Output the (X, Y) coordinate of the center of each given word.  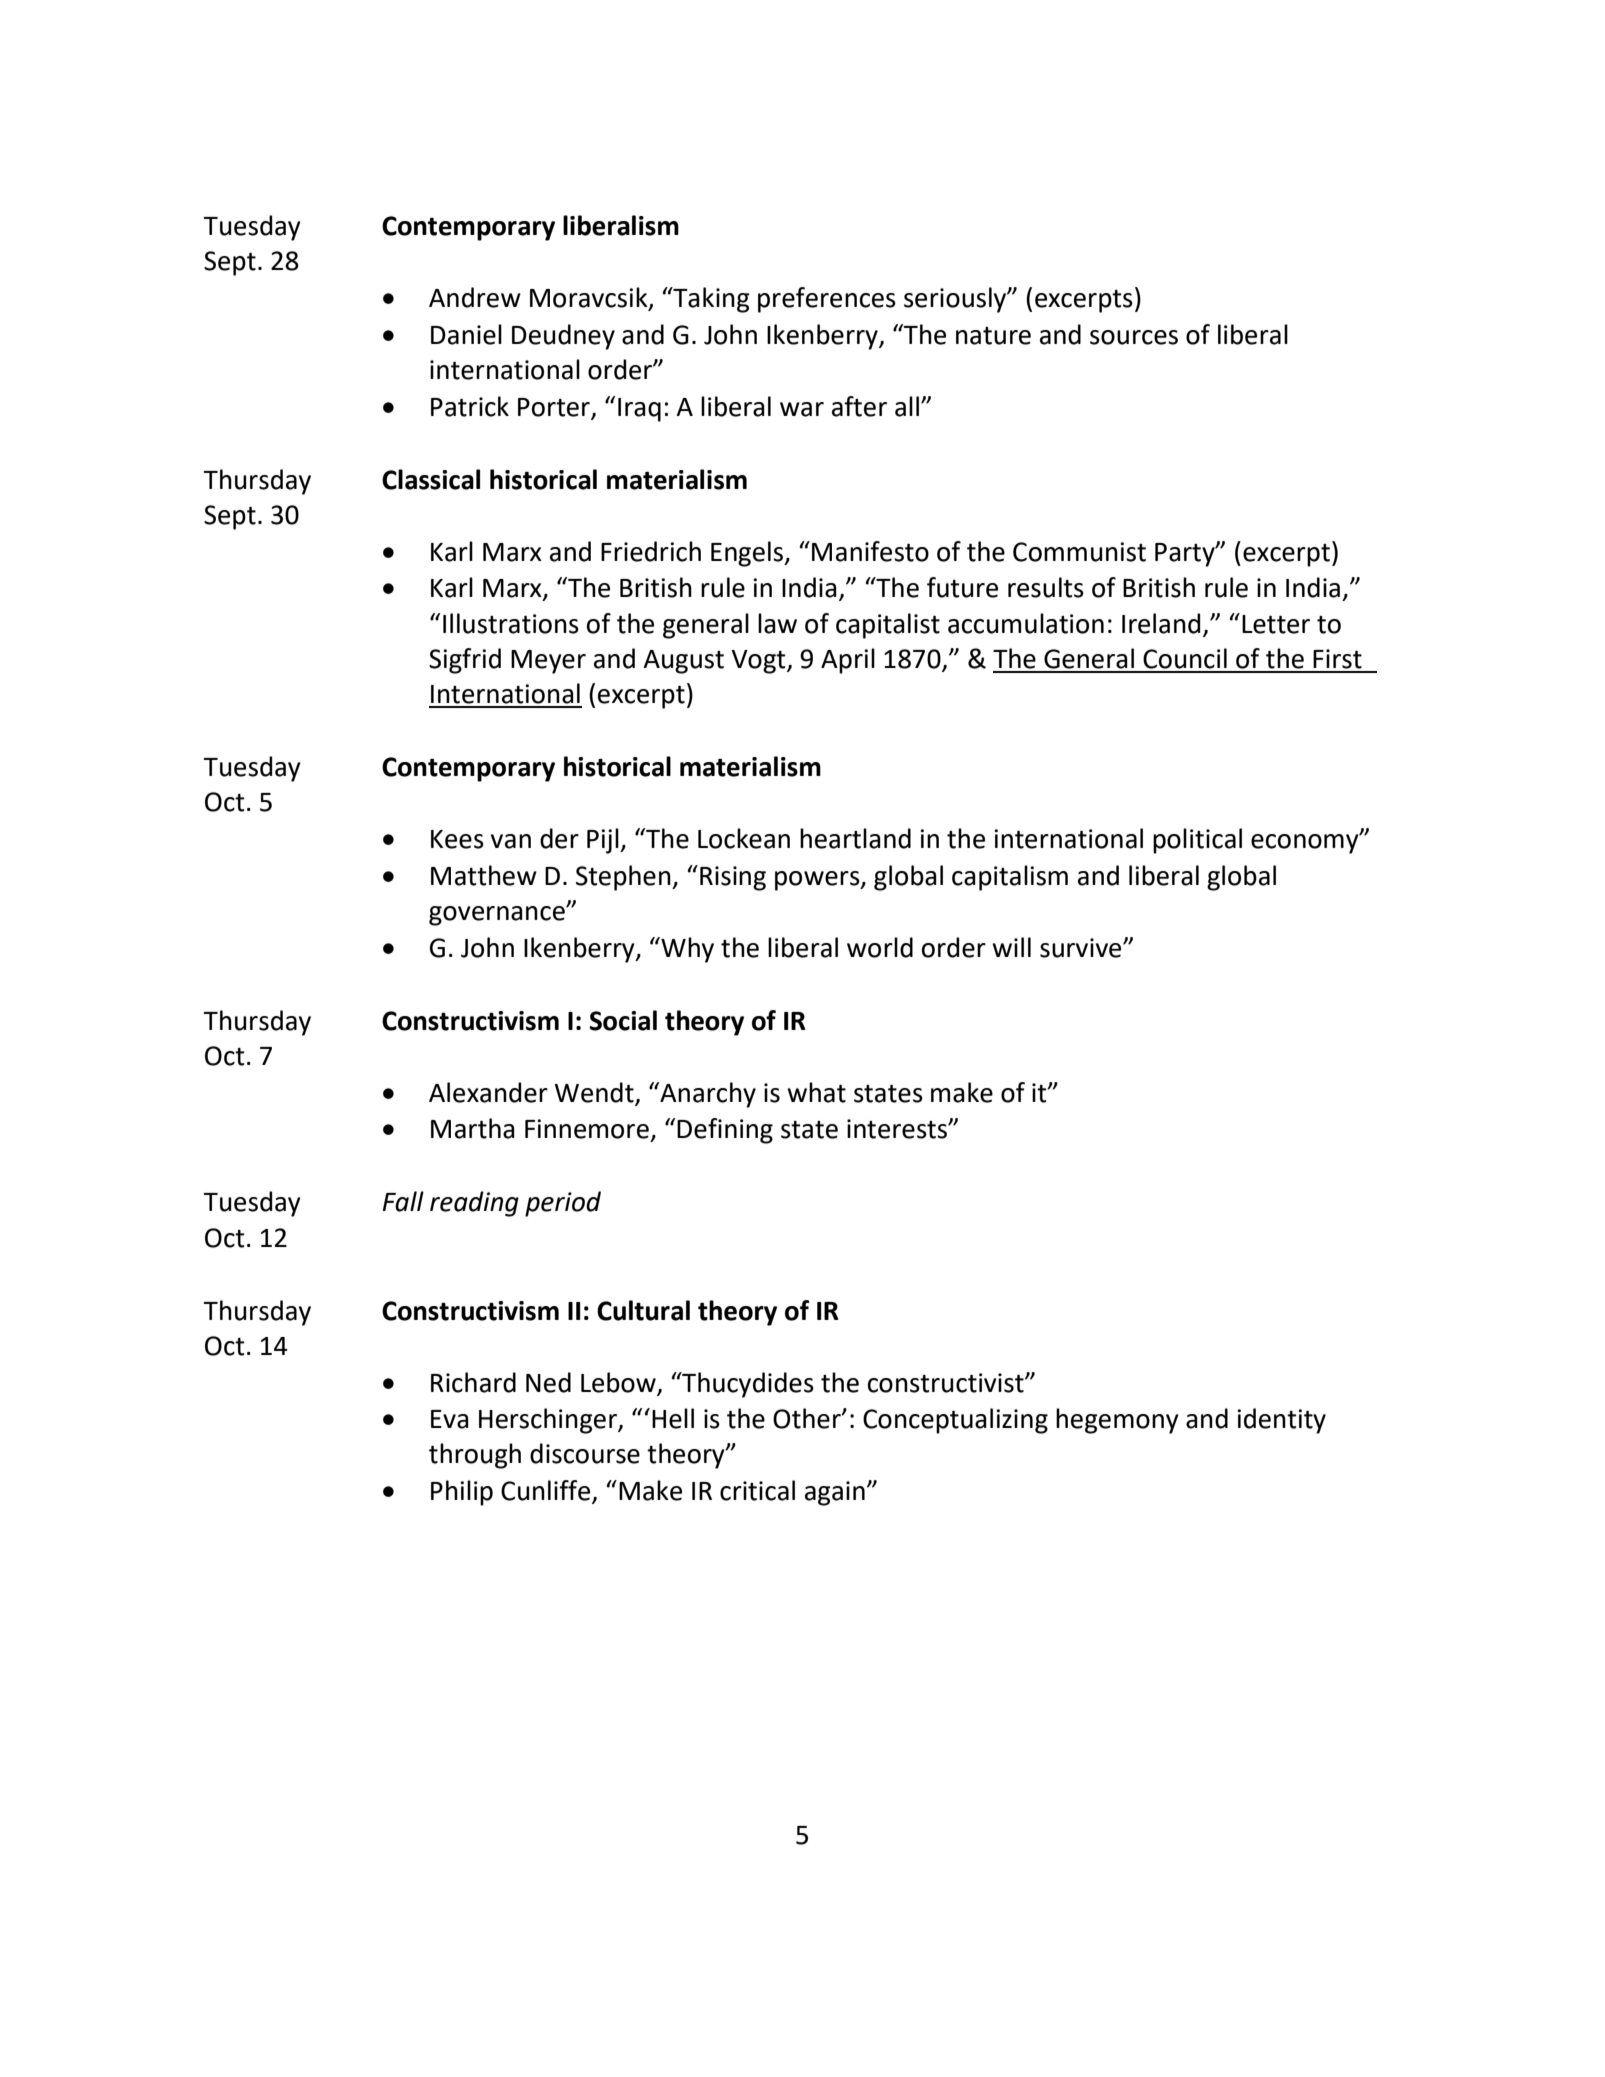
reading (474, 1204)
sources (1134, 337)
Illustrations (511, 623)
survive (1082, 948)
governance (498, 916)
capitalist (888, 626)
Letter (1276, 624)
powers (818, 881)
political (1197, 841)
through (475, 1456)
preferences (827, 300)
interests (898, 1129)
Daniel (466, 334)
